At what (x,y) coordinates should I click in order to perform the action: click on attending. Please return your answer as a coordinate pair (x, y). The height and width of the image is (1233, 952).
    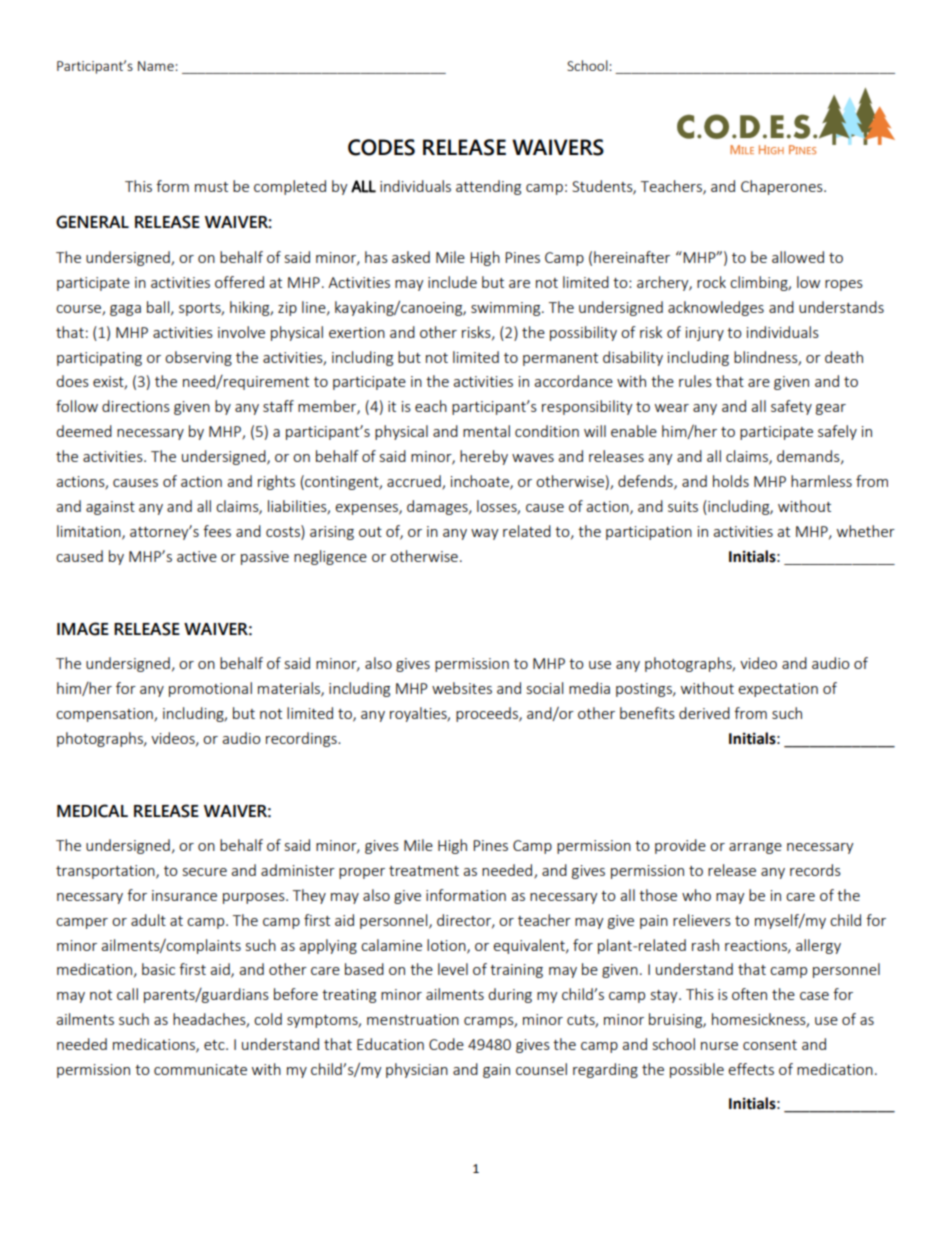
    Looking at the image, I should click on (488, 187).
